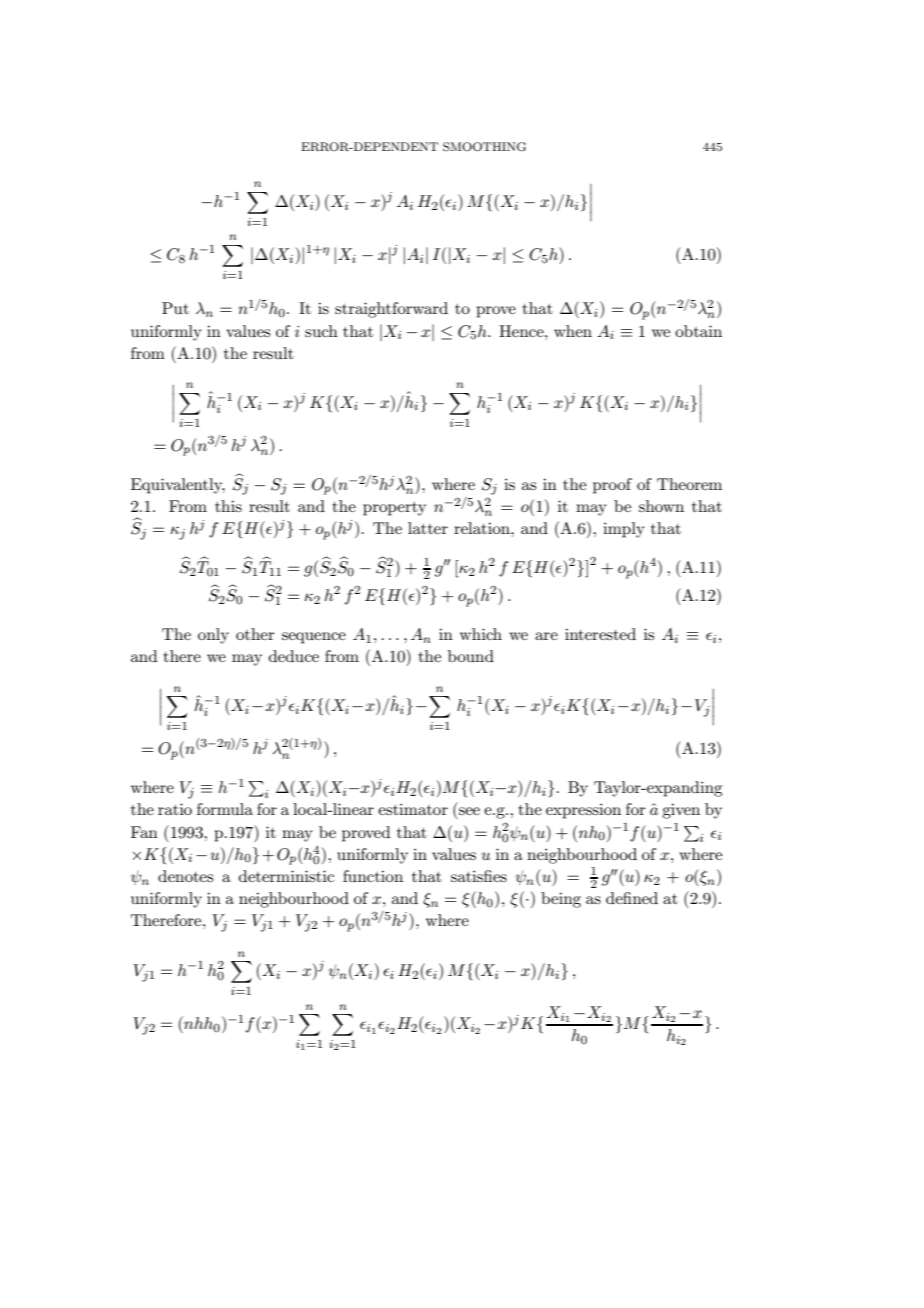 The width and height of the screenshot is (924, 1308). I want to click on when, so click(573, 331).
